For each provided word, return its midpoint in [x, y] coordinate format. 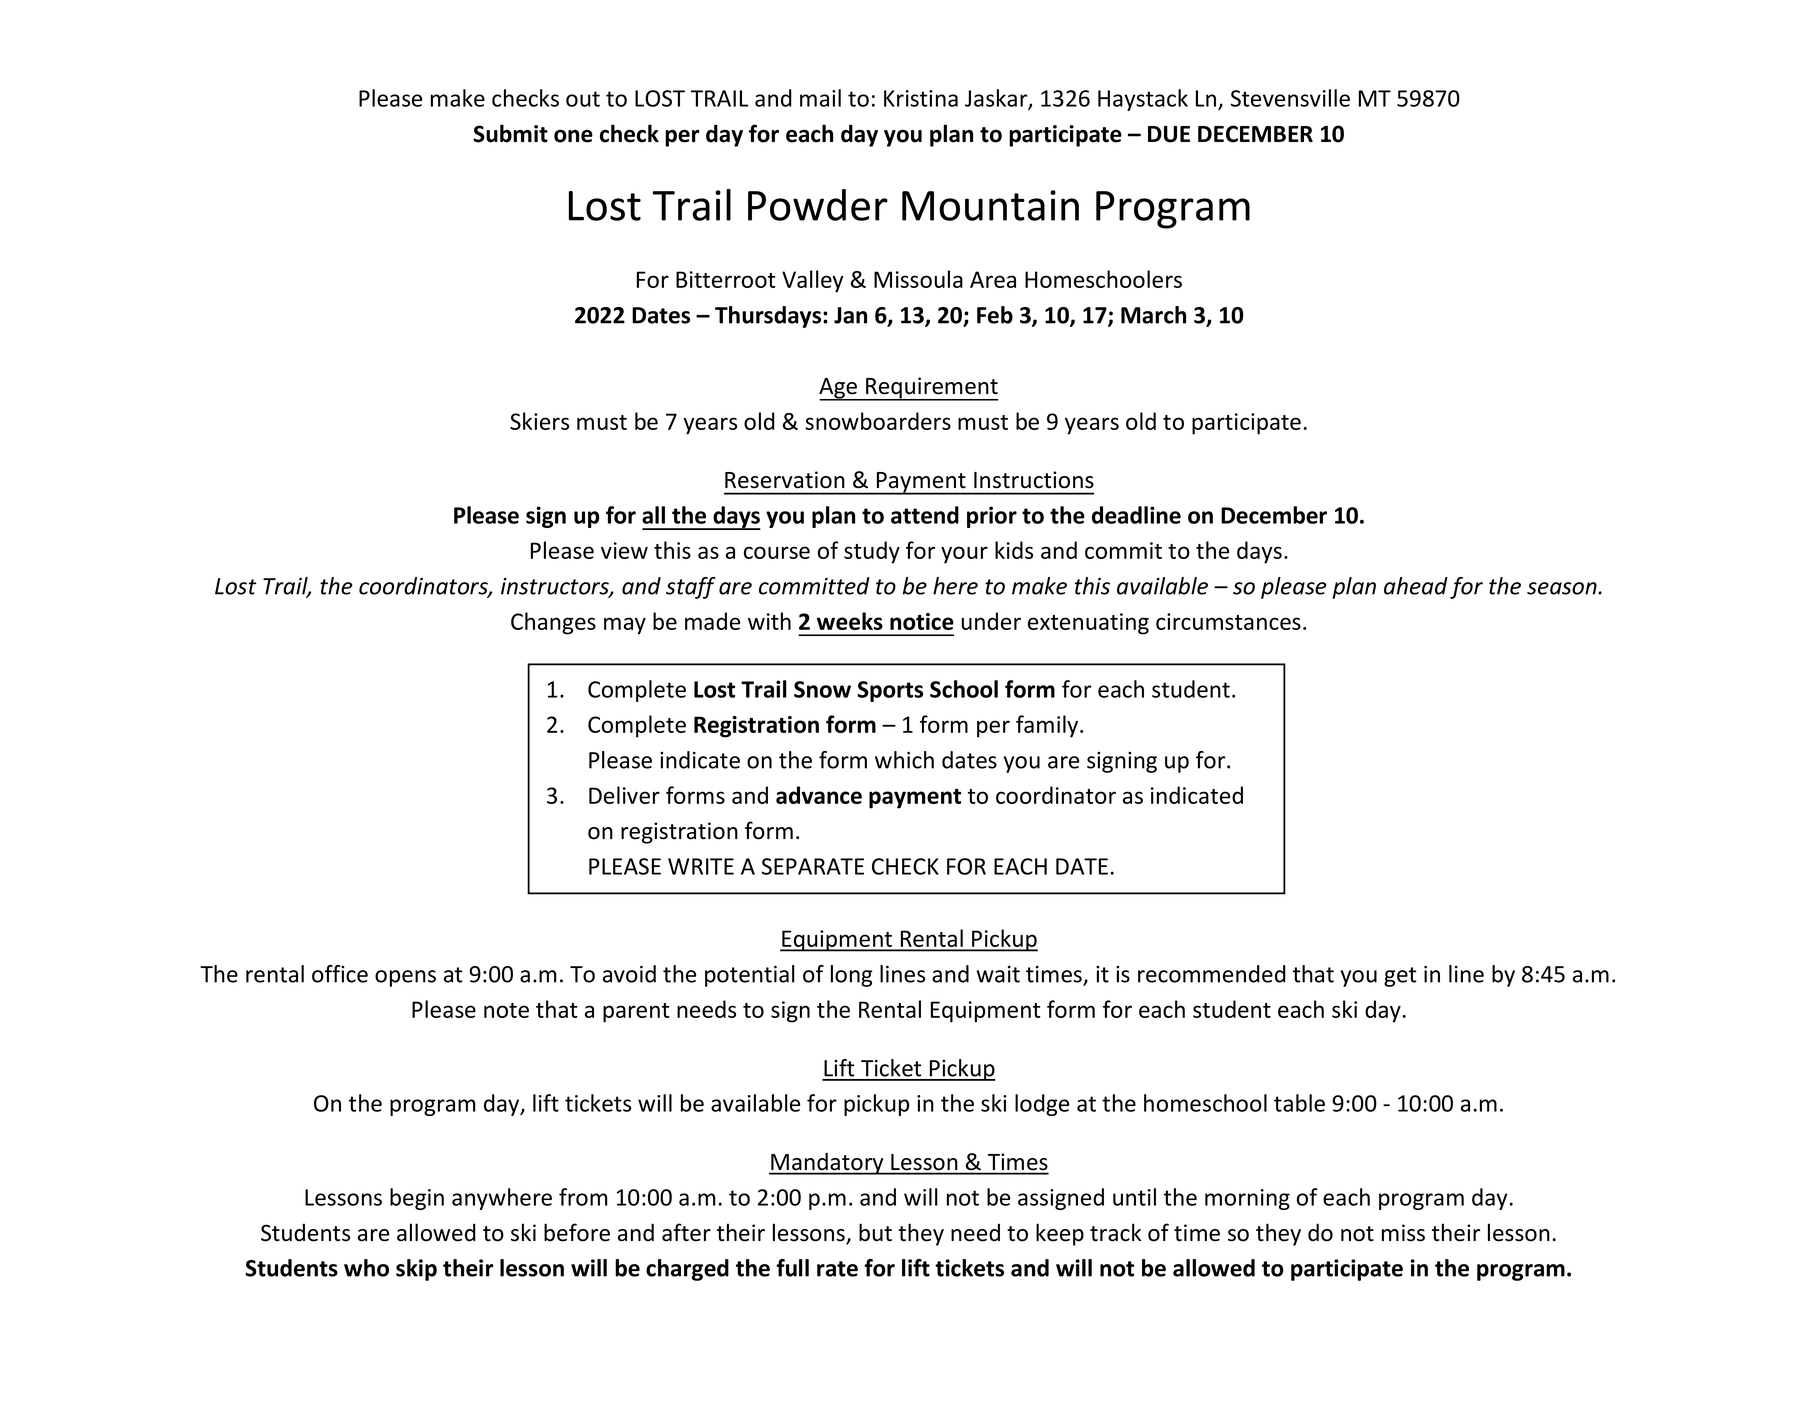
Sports [890, 691]
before [577, 1232]
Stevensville [1290, 98]
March [1153, 315]
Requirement [931, 389]
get [1400, 977]
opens [405, 978]
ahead [1416, 586]
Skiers [539, 421]
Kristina [921, 98]
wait [998, 974]
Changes [553, 623]
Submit [510, 133]
